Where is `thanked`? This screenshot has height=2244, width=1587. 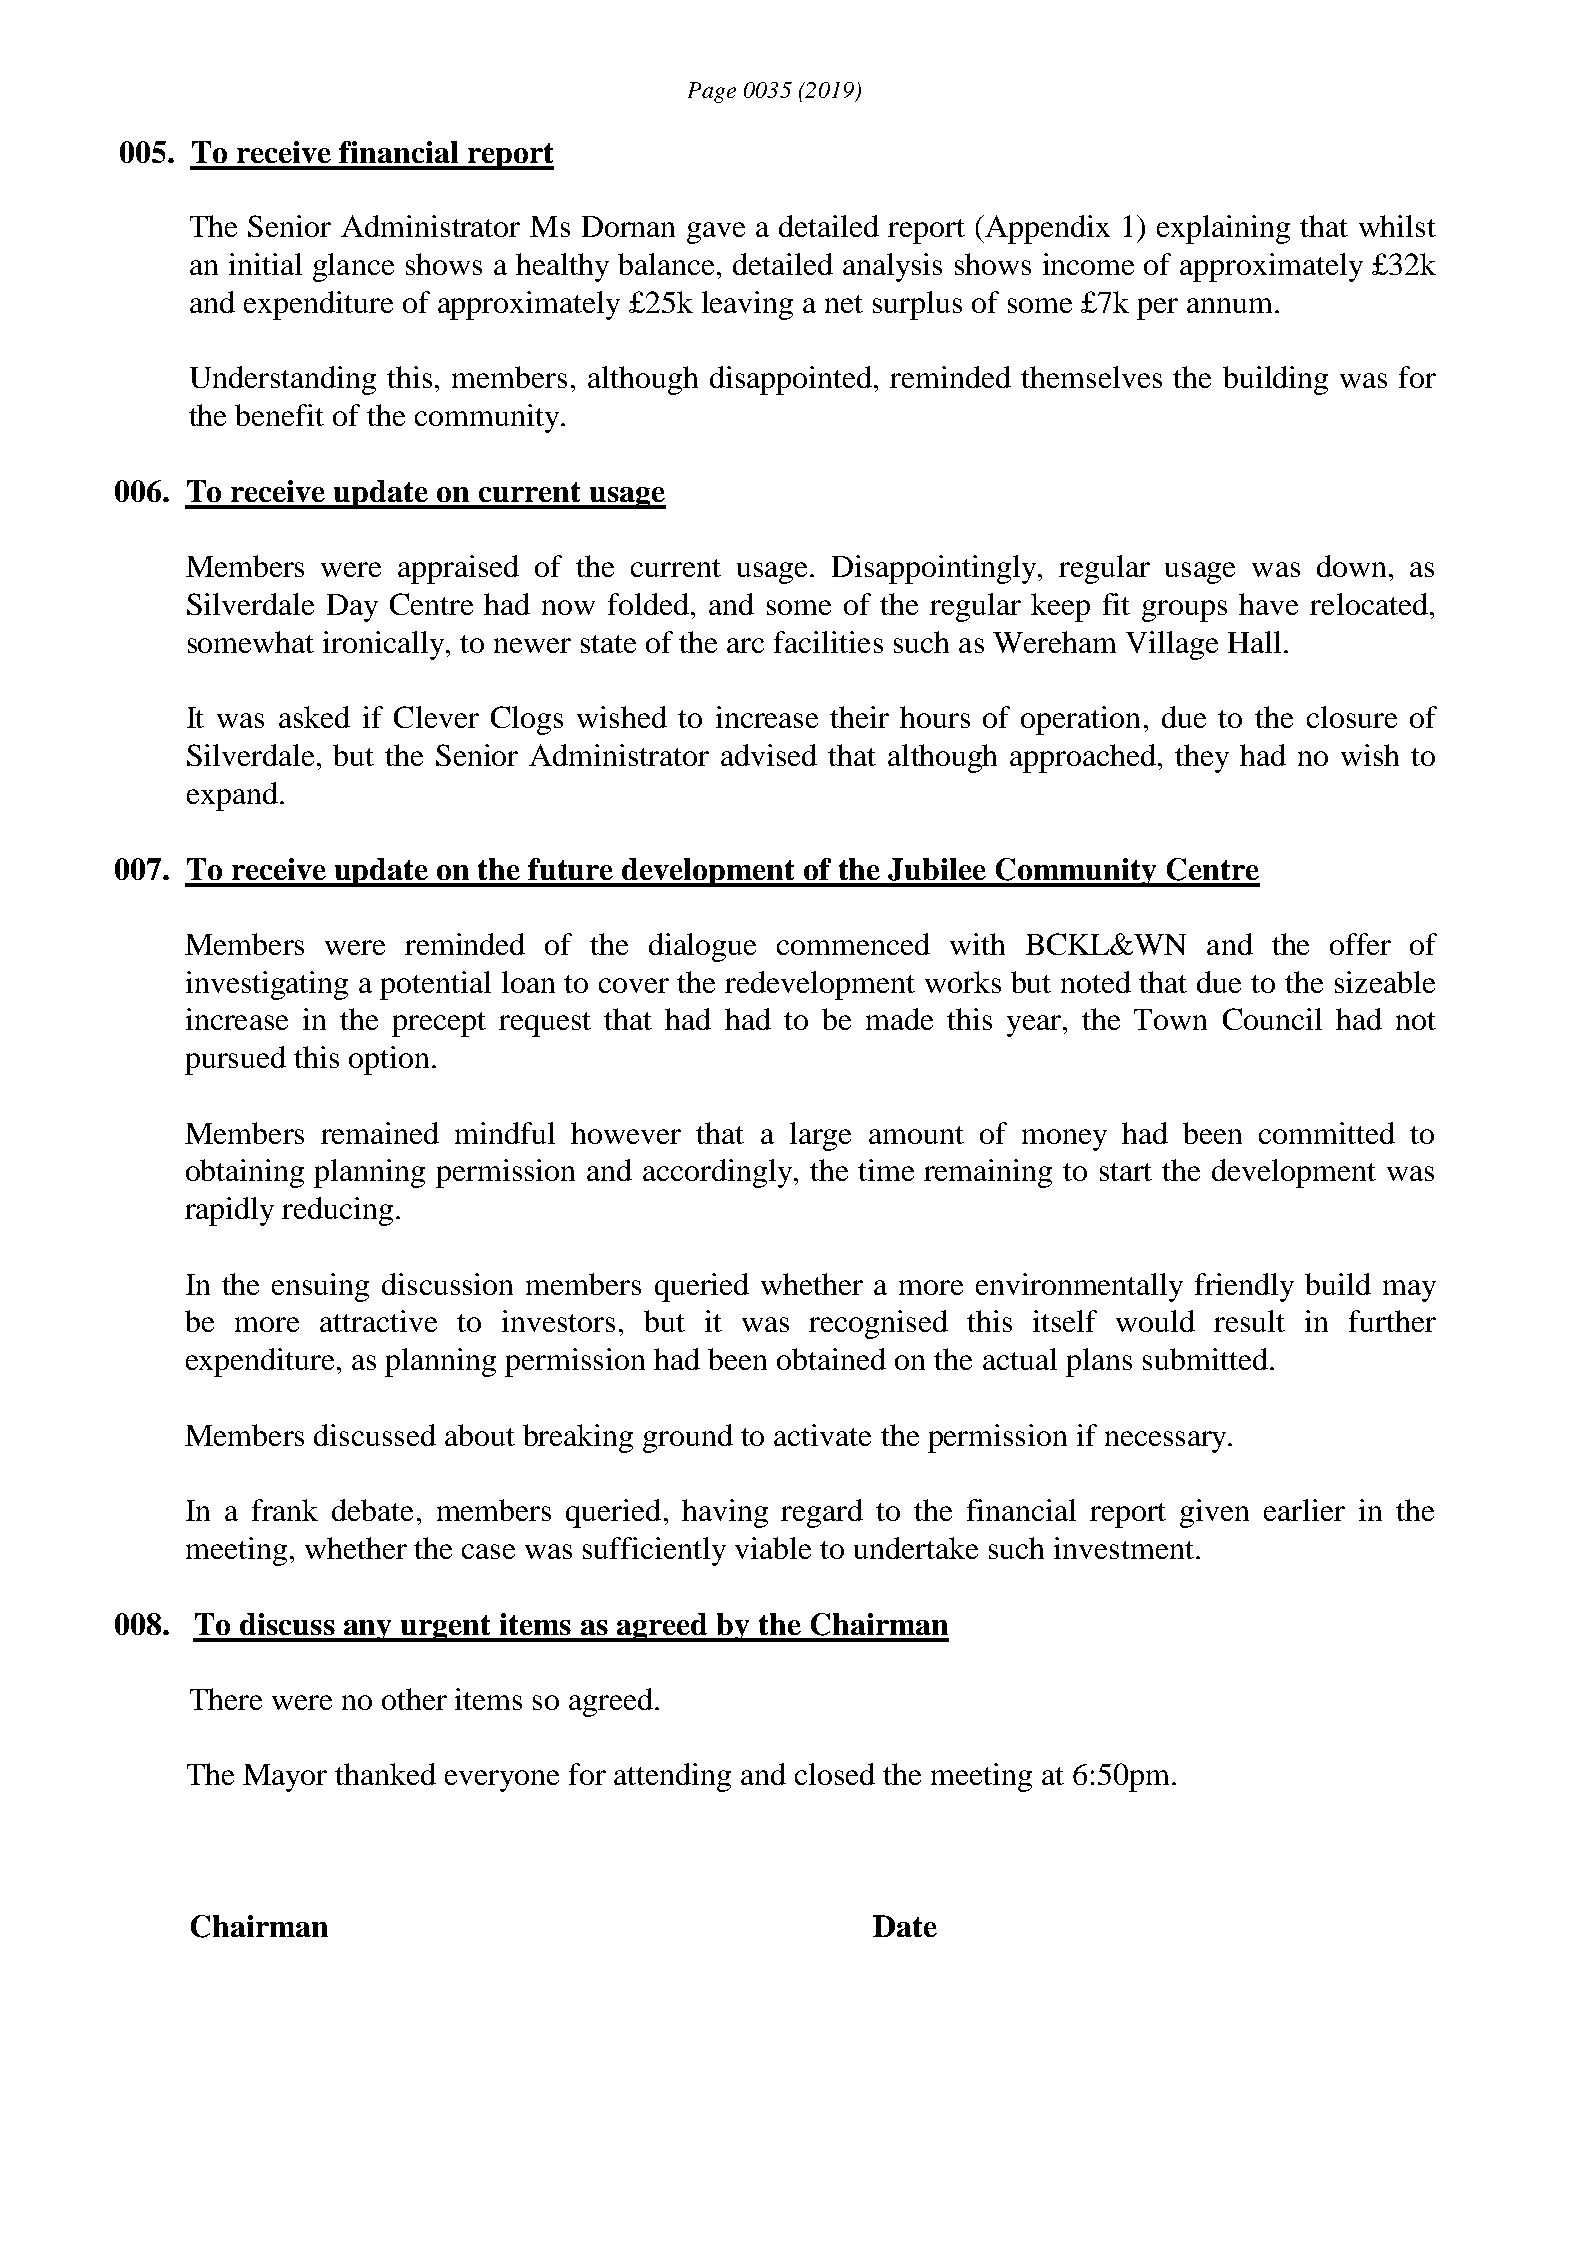
thanked is located at coordinates (385, 1774).
